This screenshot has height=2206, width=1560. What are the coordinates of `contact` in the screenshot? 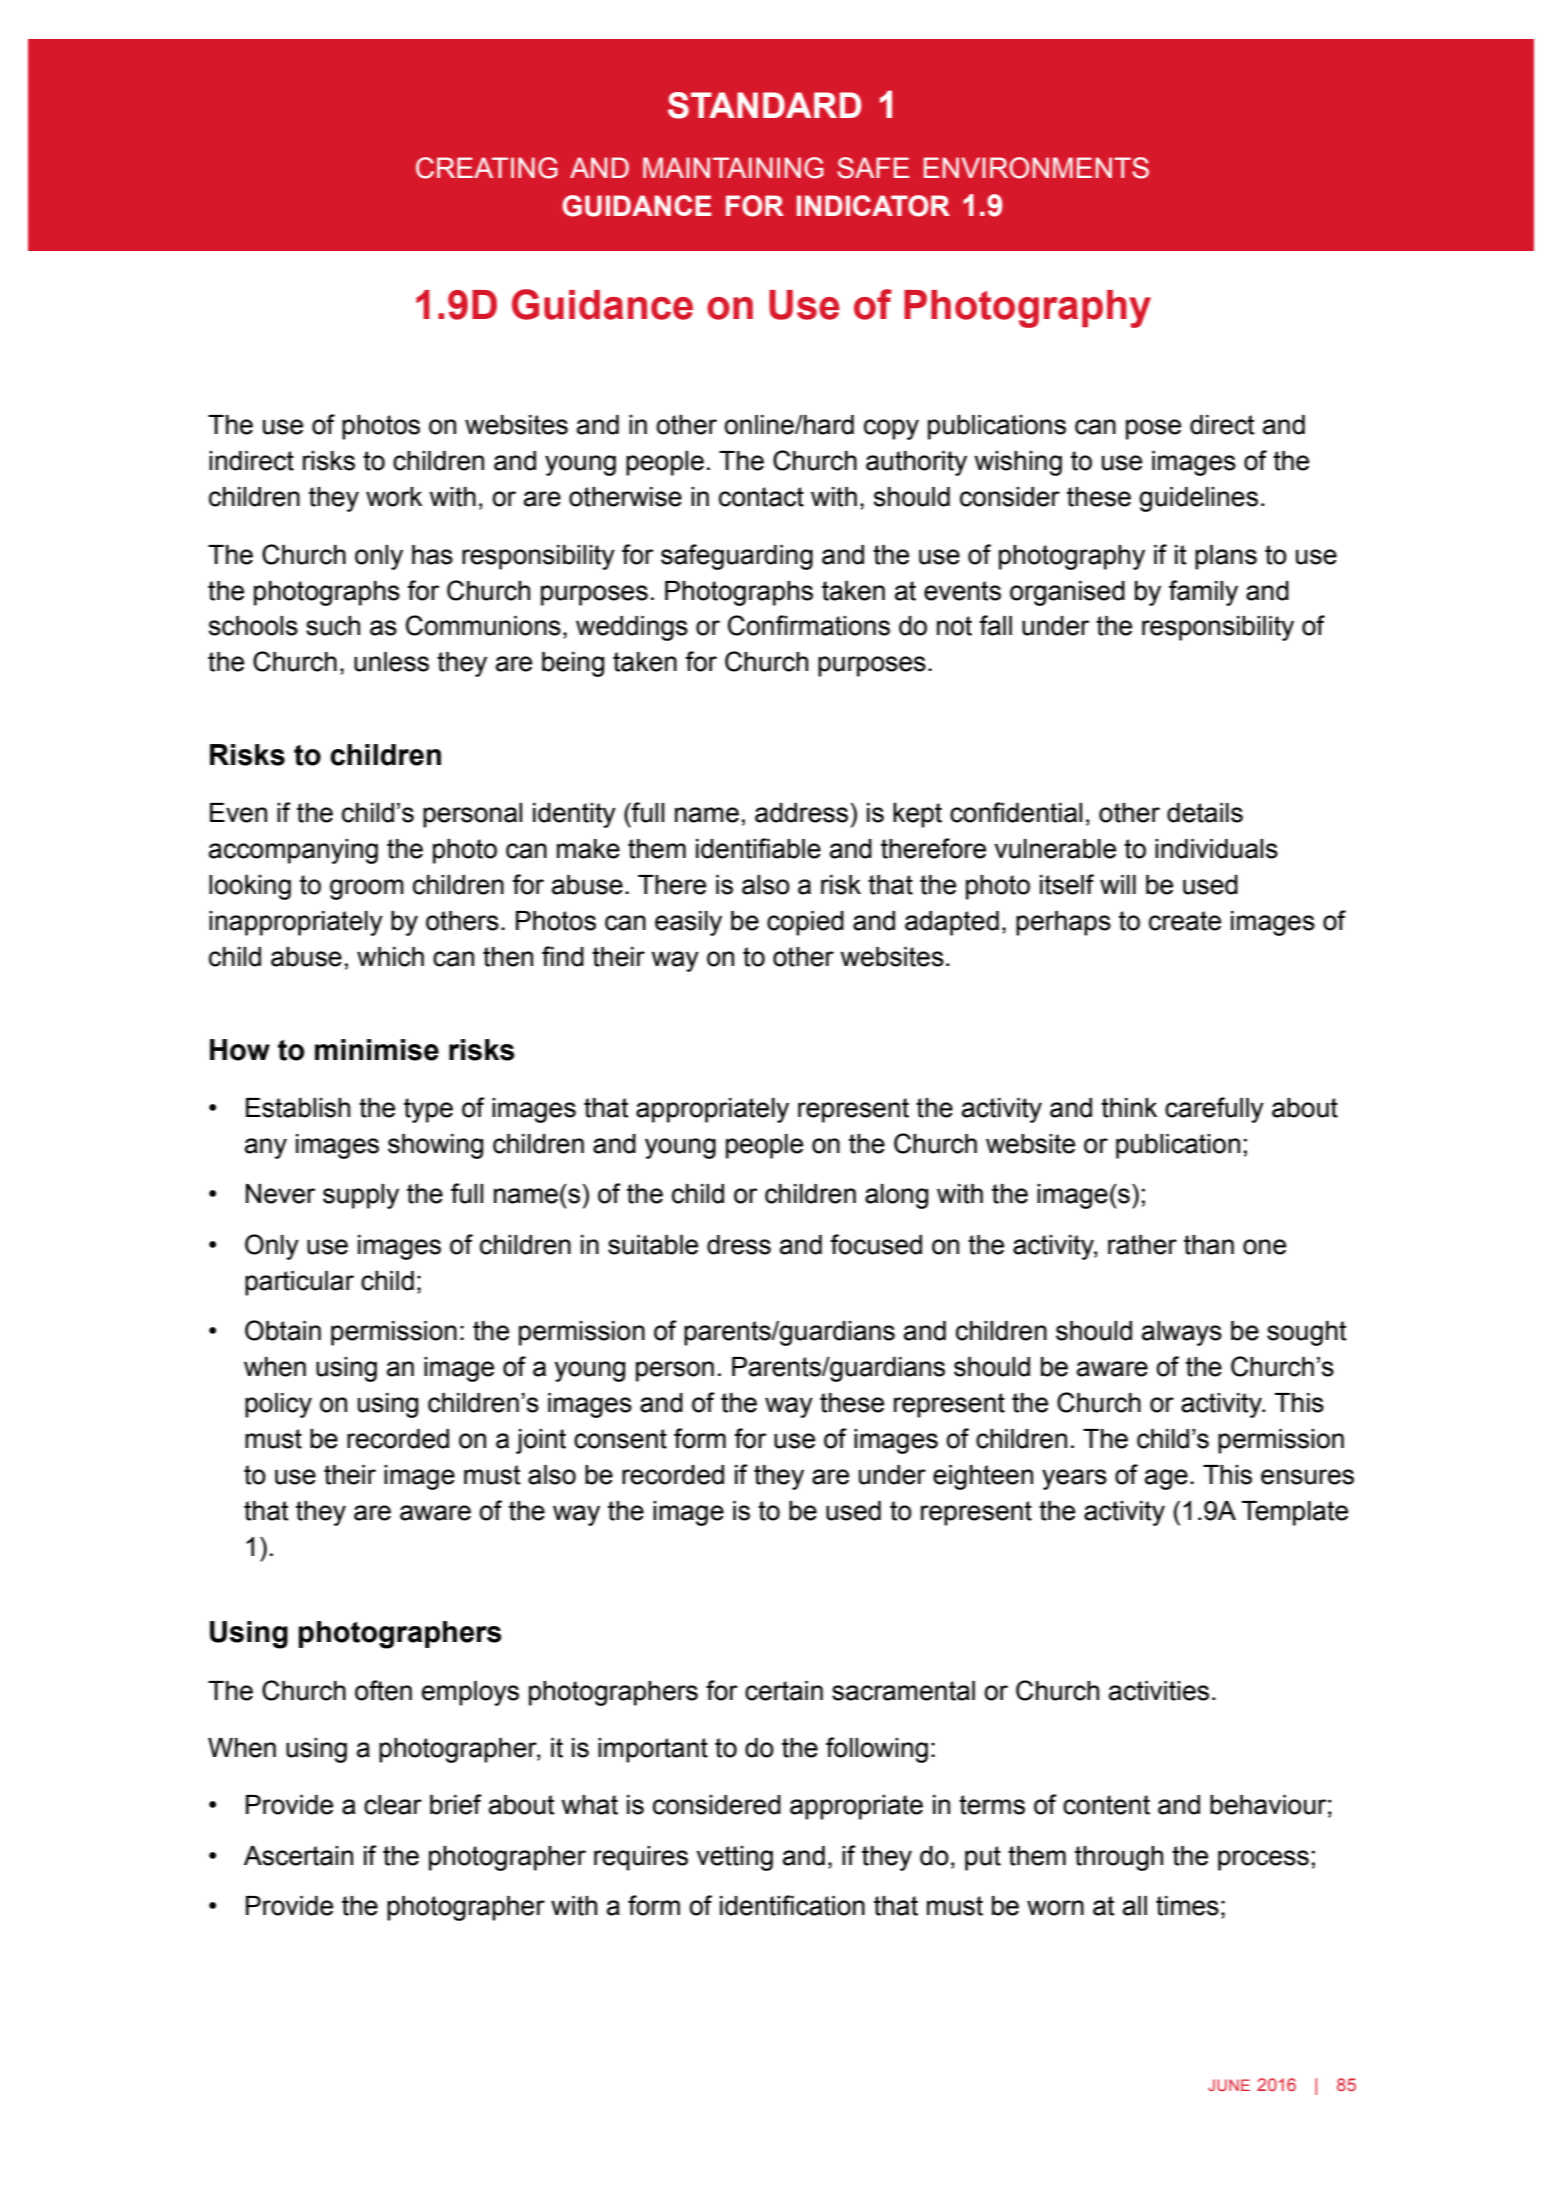 It's located at (761, 497).
